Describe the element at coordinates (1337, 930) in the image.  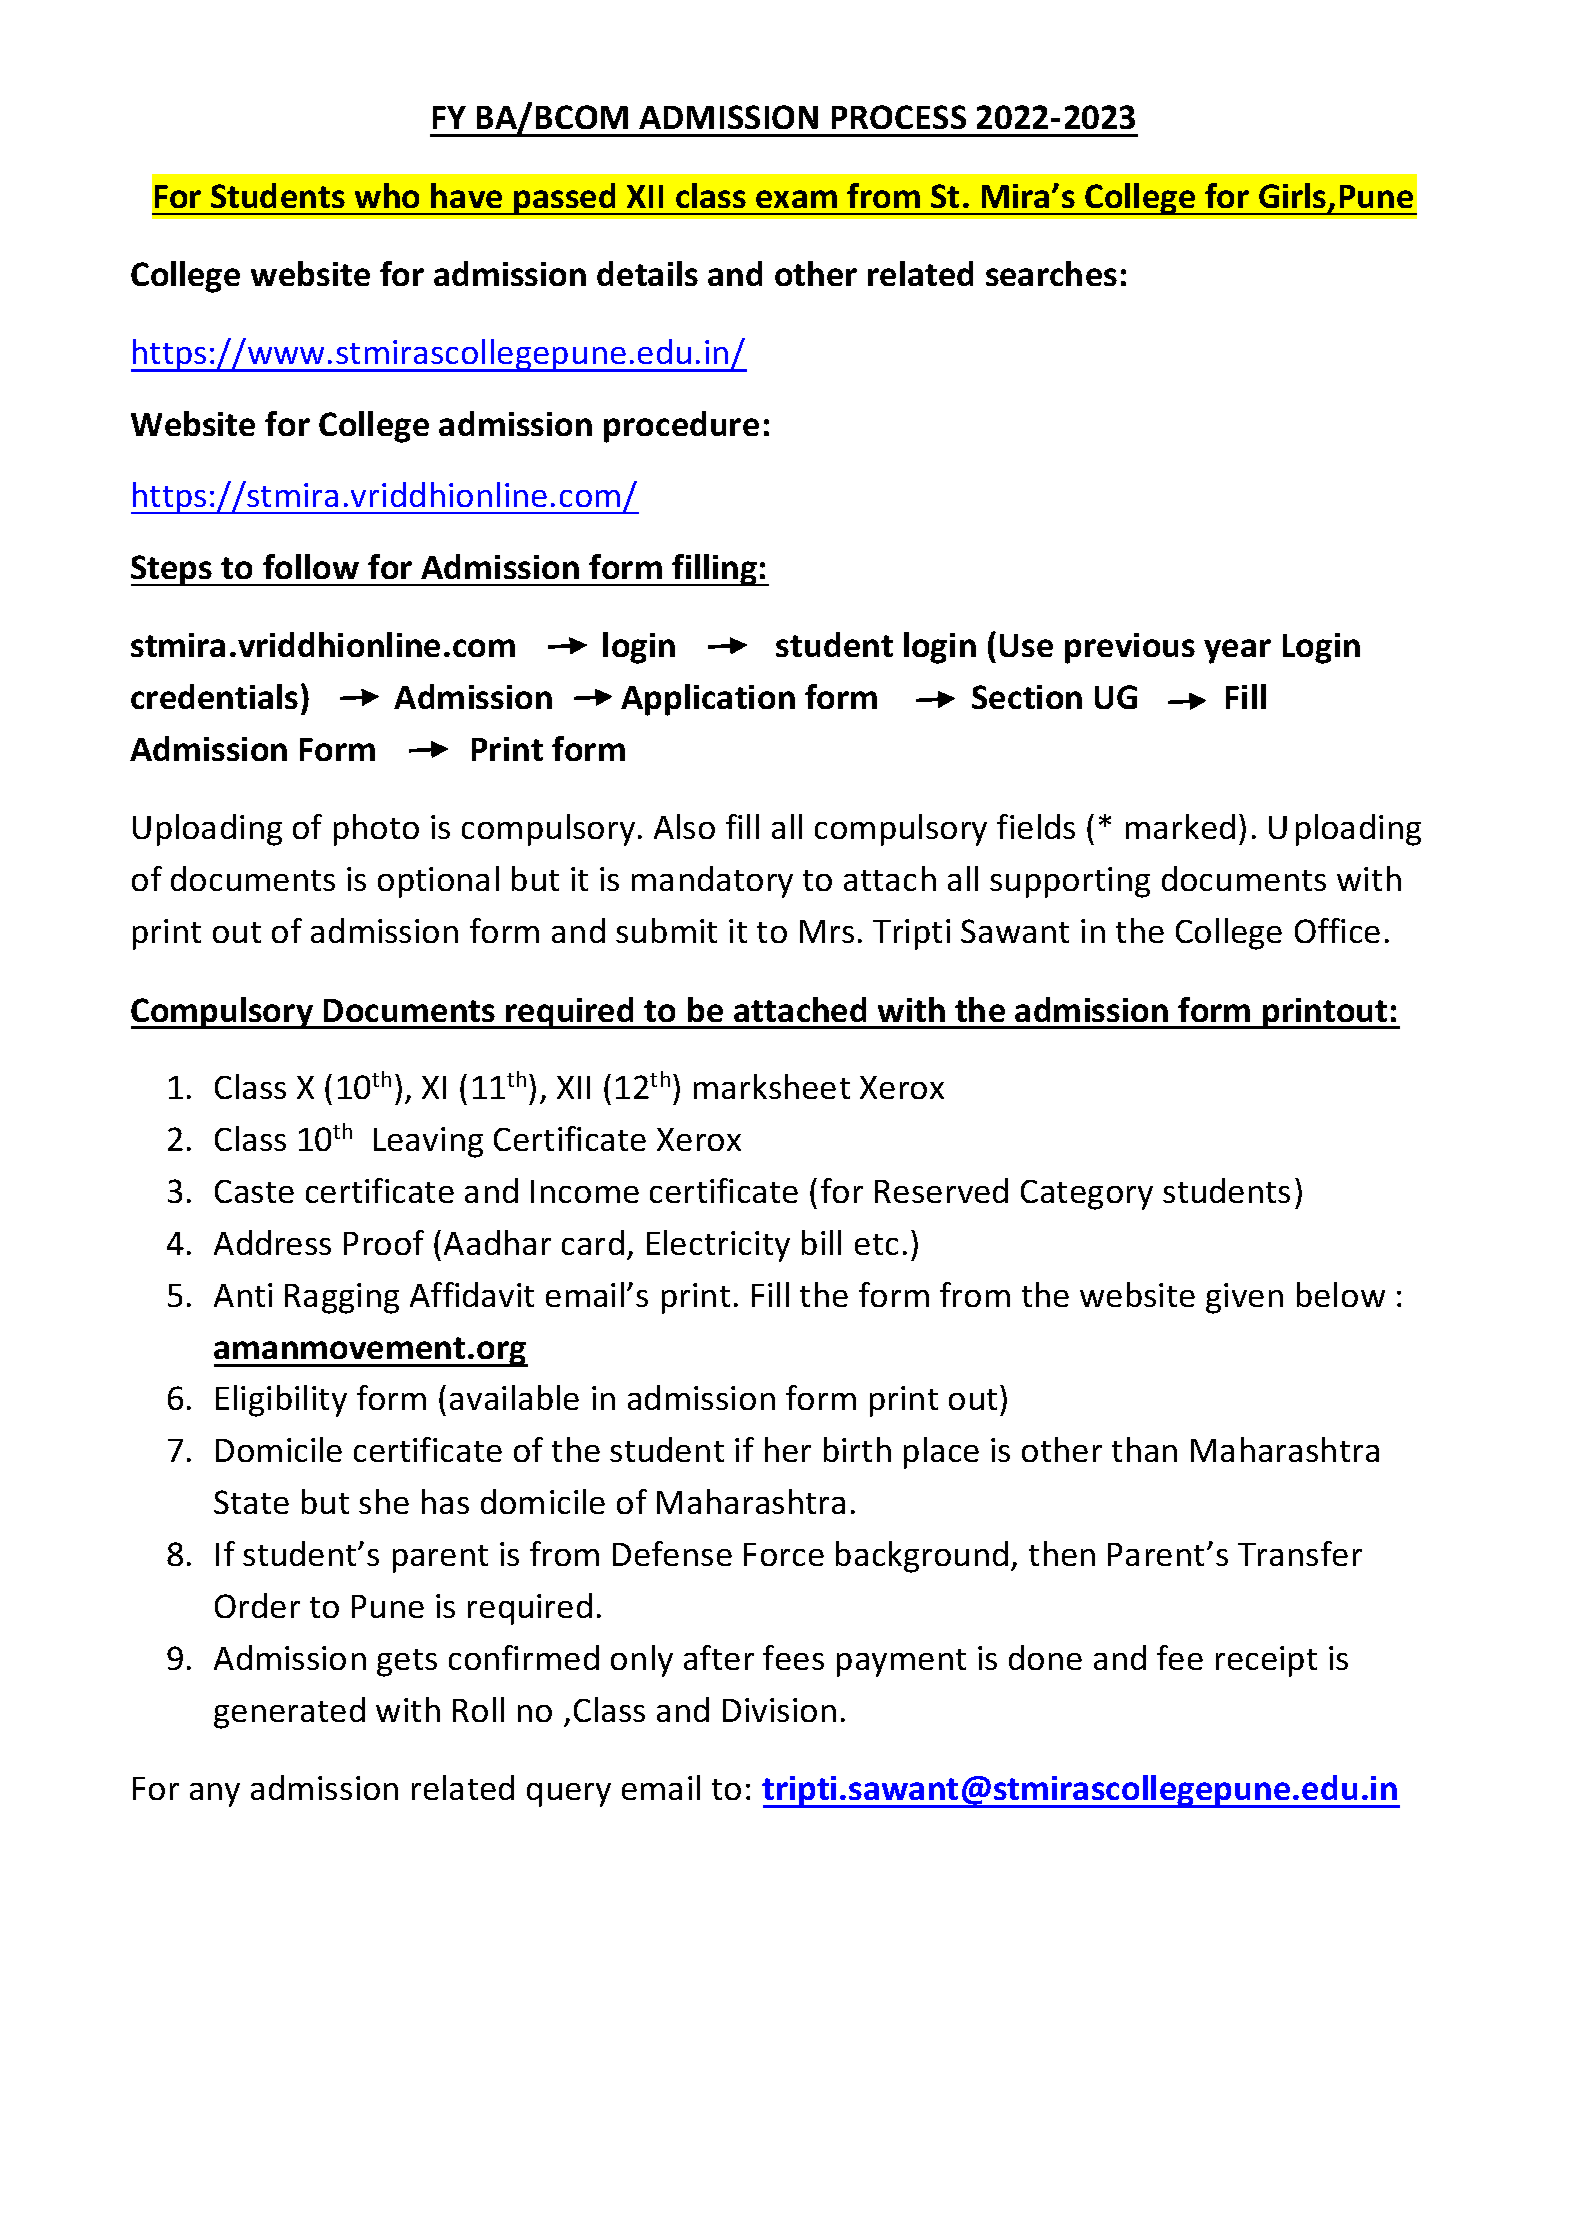
I see `Office` at that location.
